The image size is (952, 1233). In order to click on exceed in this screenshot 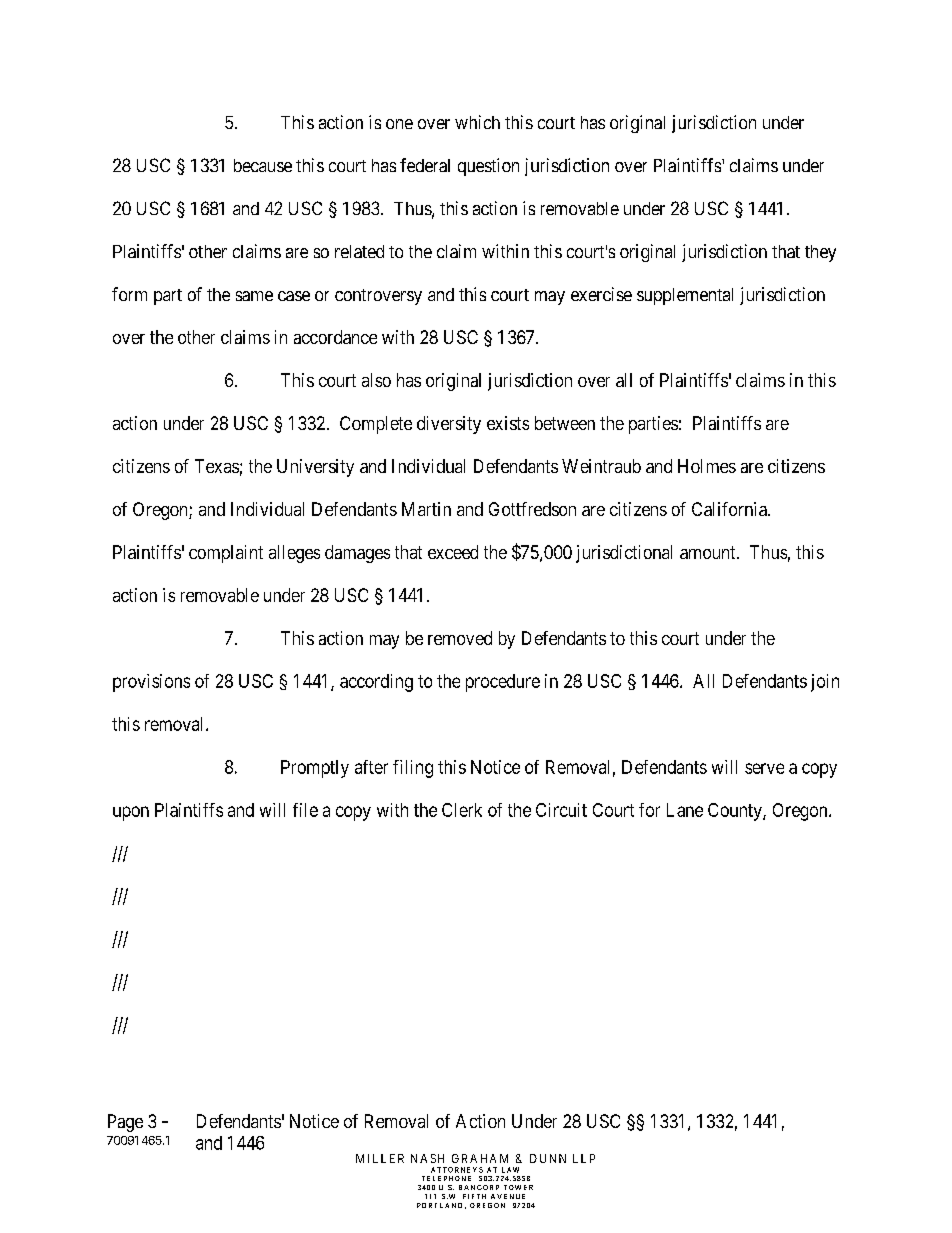, I will do `click(453, 552)`.
